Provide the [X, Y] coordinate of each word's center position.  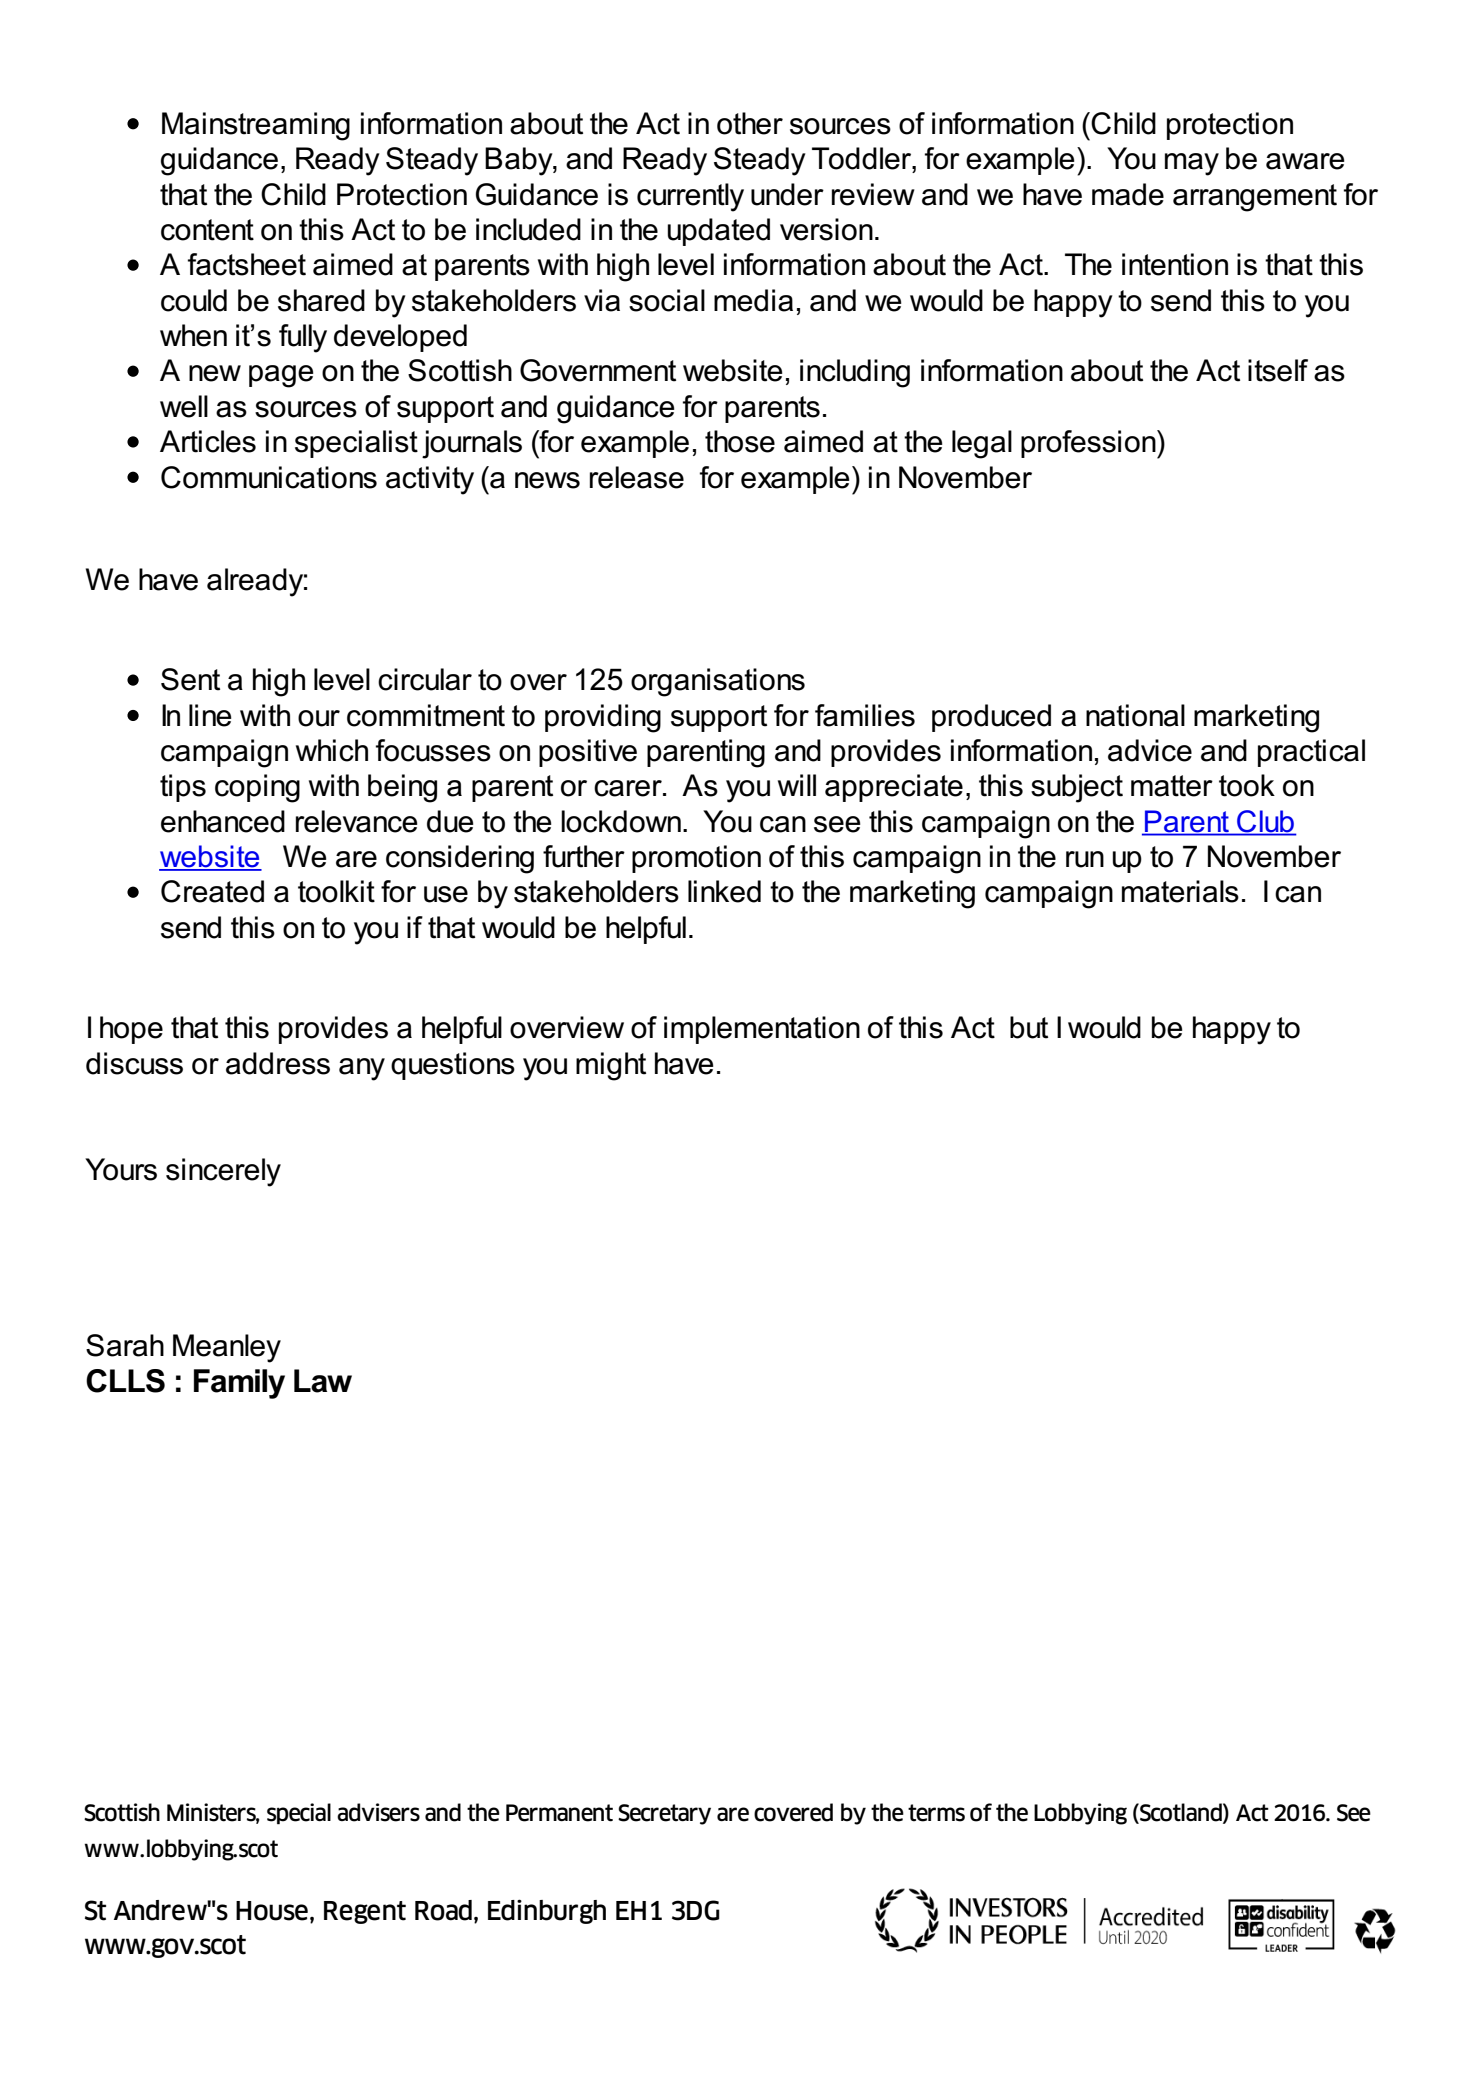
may [1192, 164]
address [278, 1063]
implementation [762, 1030]
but [1029, 1027]
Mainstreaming [256, 126]
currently [690, 197]
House [272, 1911]
